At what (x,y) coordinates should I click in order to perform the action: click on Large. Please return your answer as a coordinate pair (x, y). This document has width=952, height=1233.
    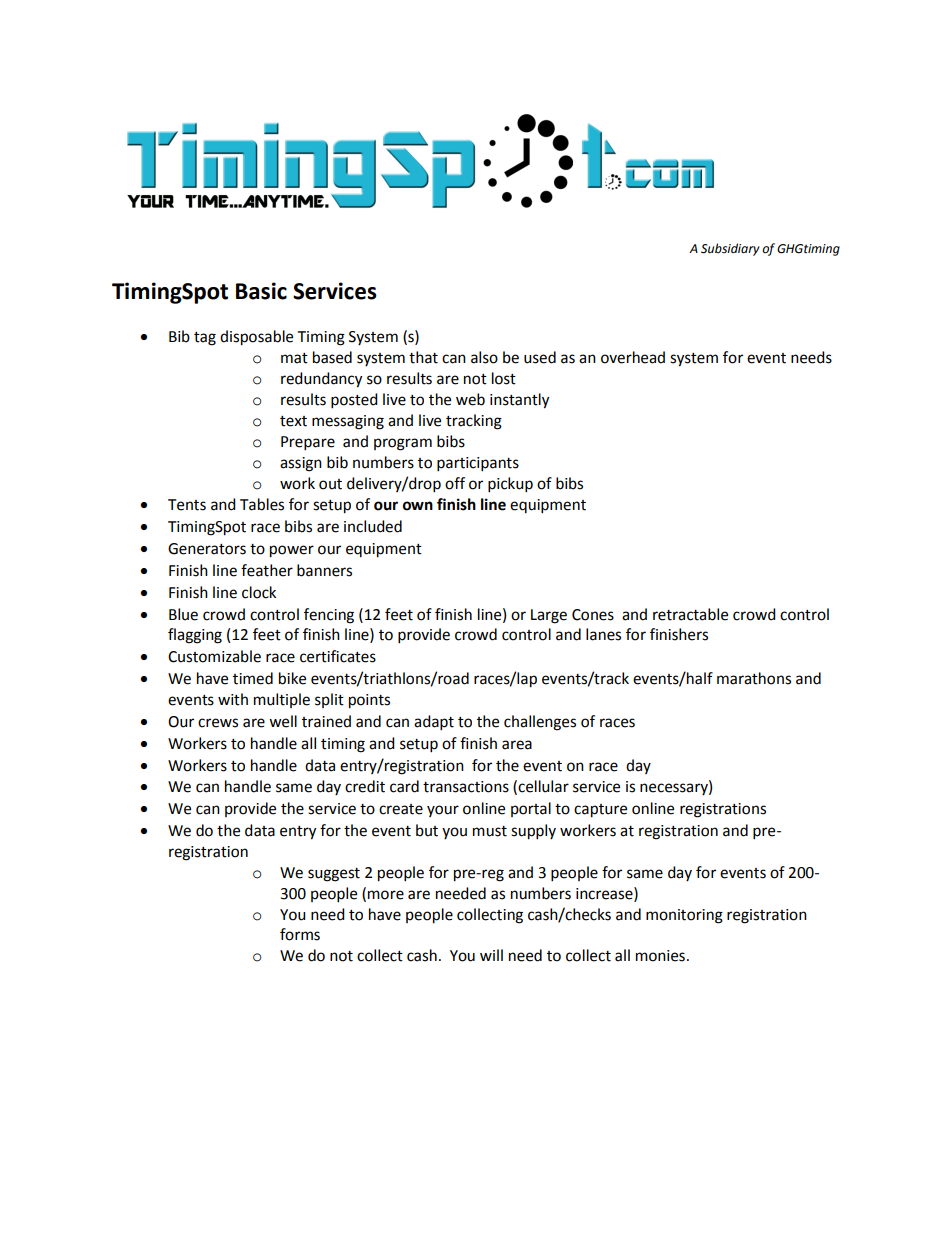
    Looking at the image, I should click on (549, 616).
